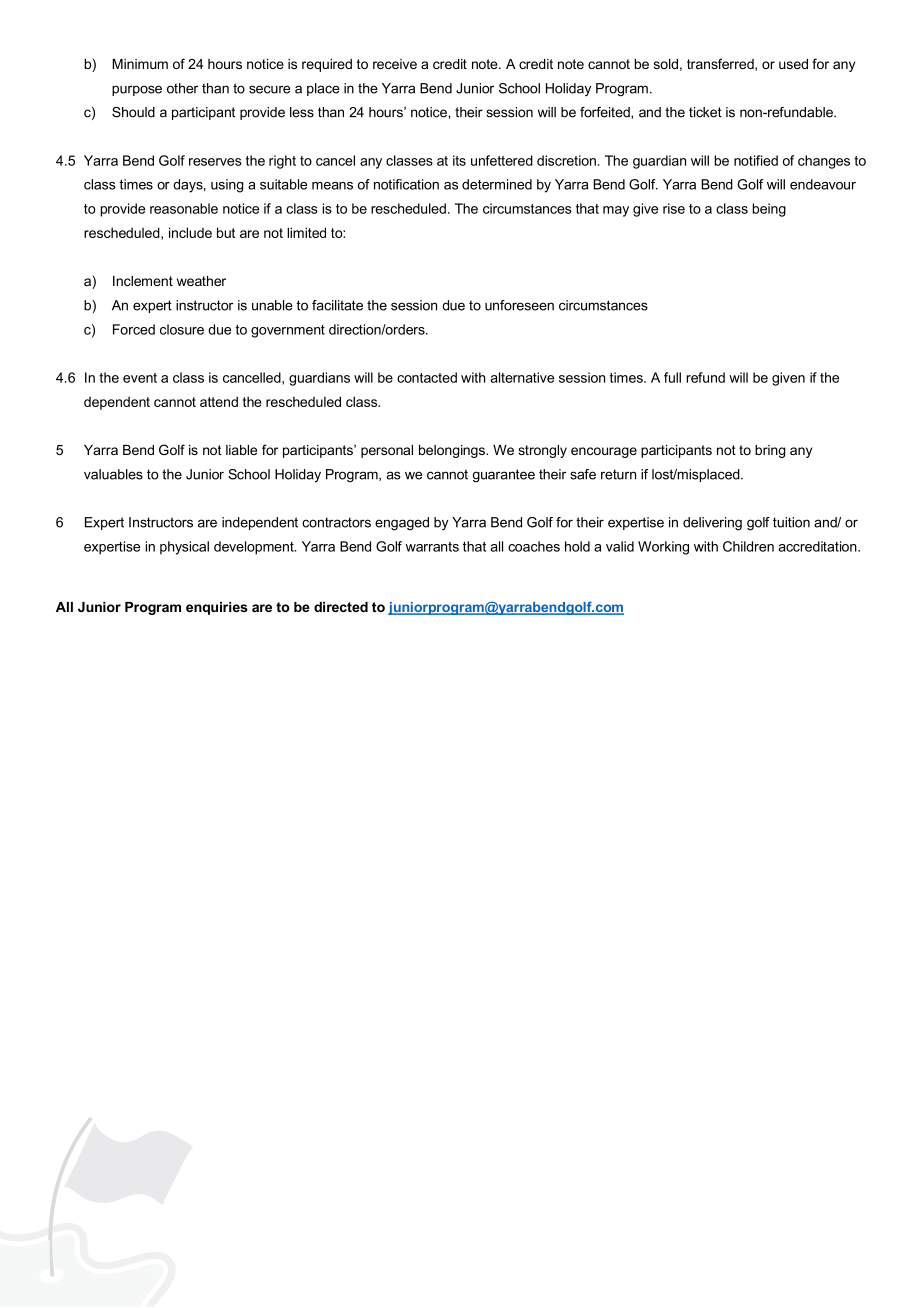 This screenshot has width=924, height=1308. Describe the element at coordinates (453, 451) in the screenshot. I see `belongings` at that location.
